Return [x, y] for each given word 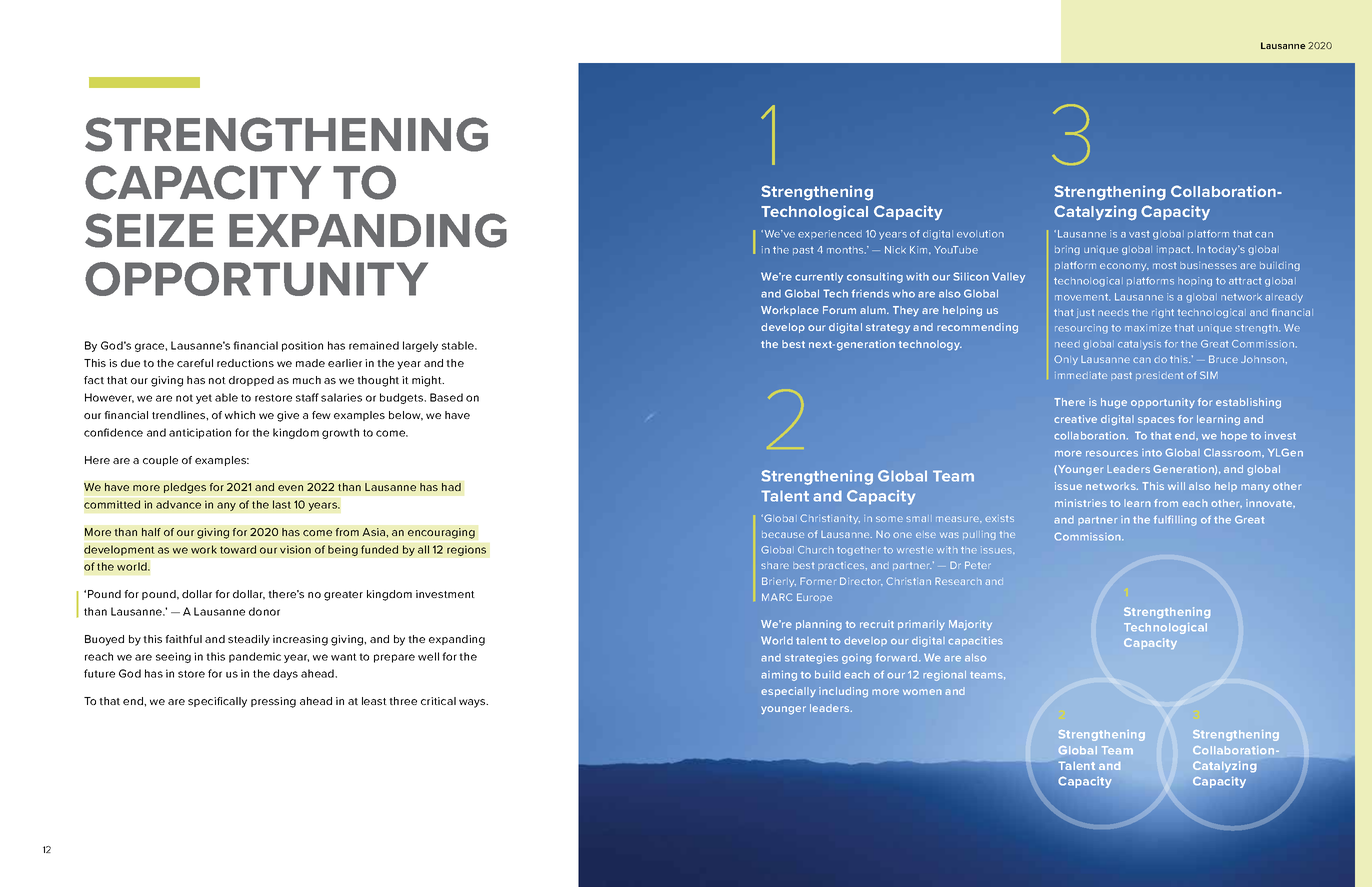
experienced [830, 234]
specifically [217, 702]
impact [1175, 250]
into [1152, 453]
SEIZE [149, 230]
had [451, 487]
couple [160, 461]
